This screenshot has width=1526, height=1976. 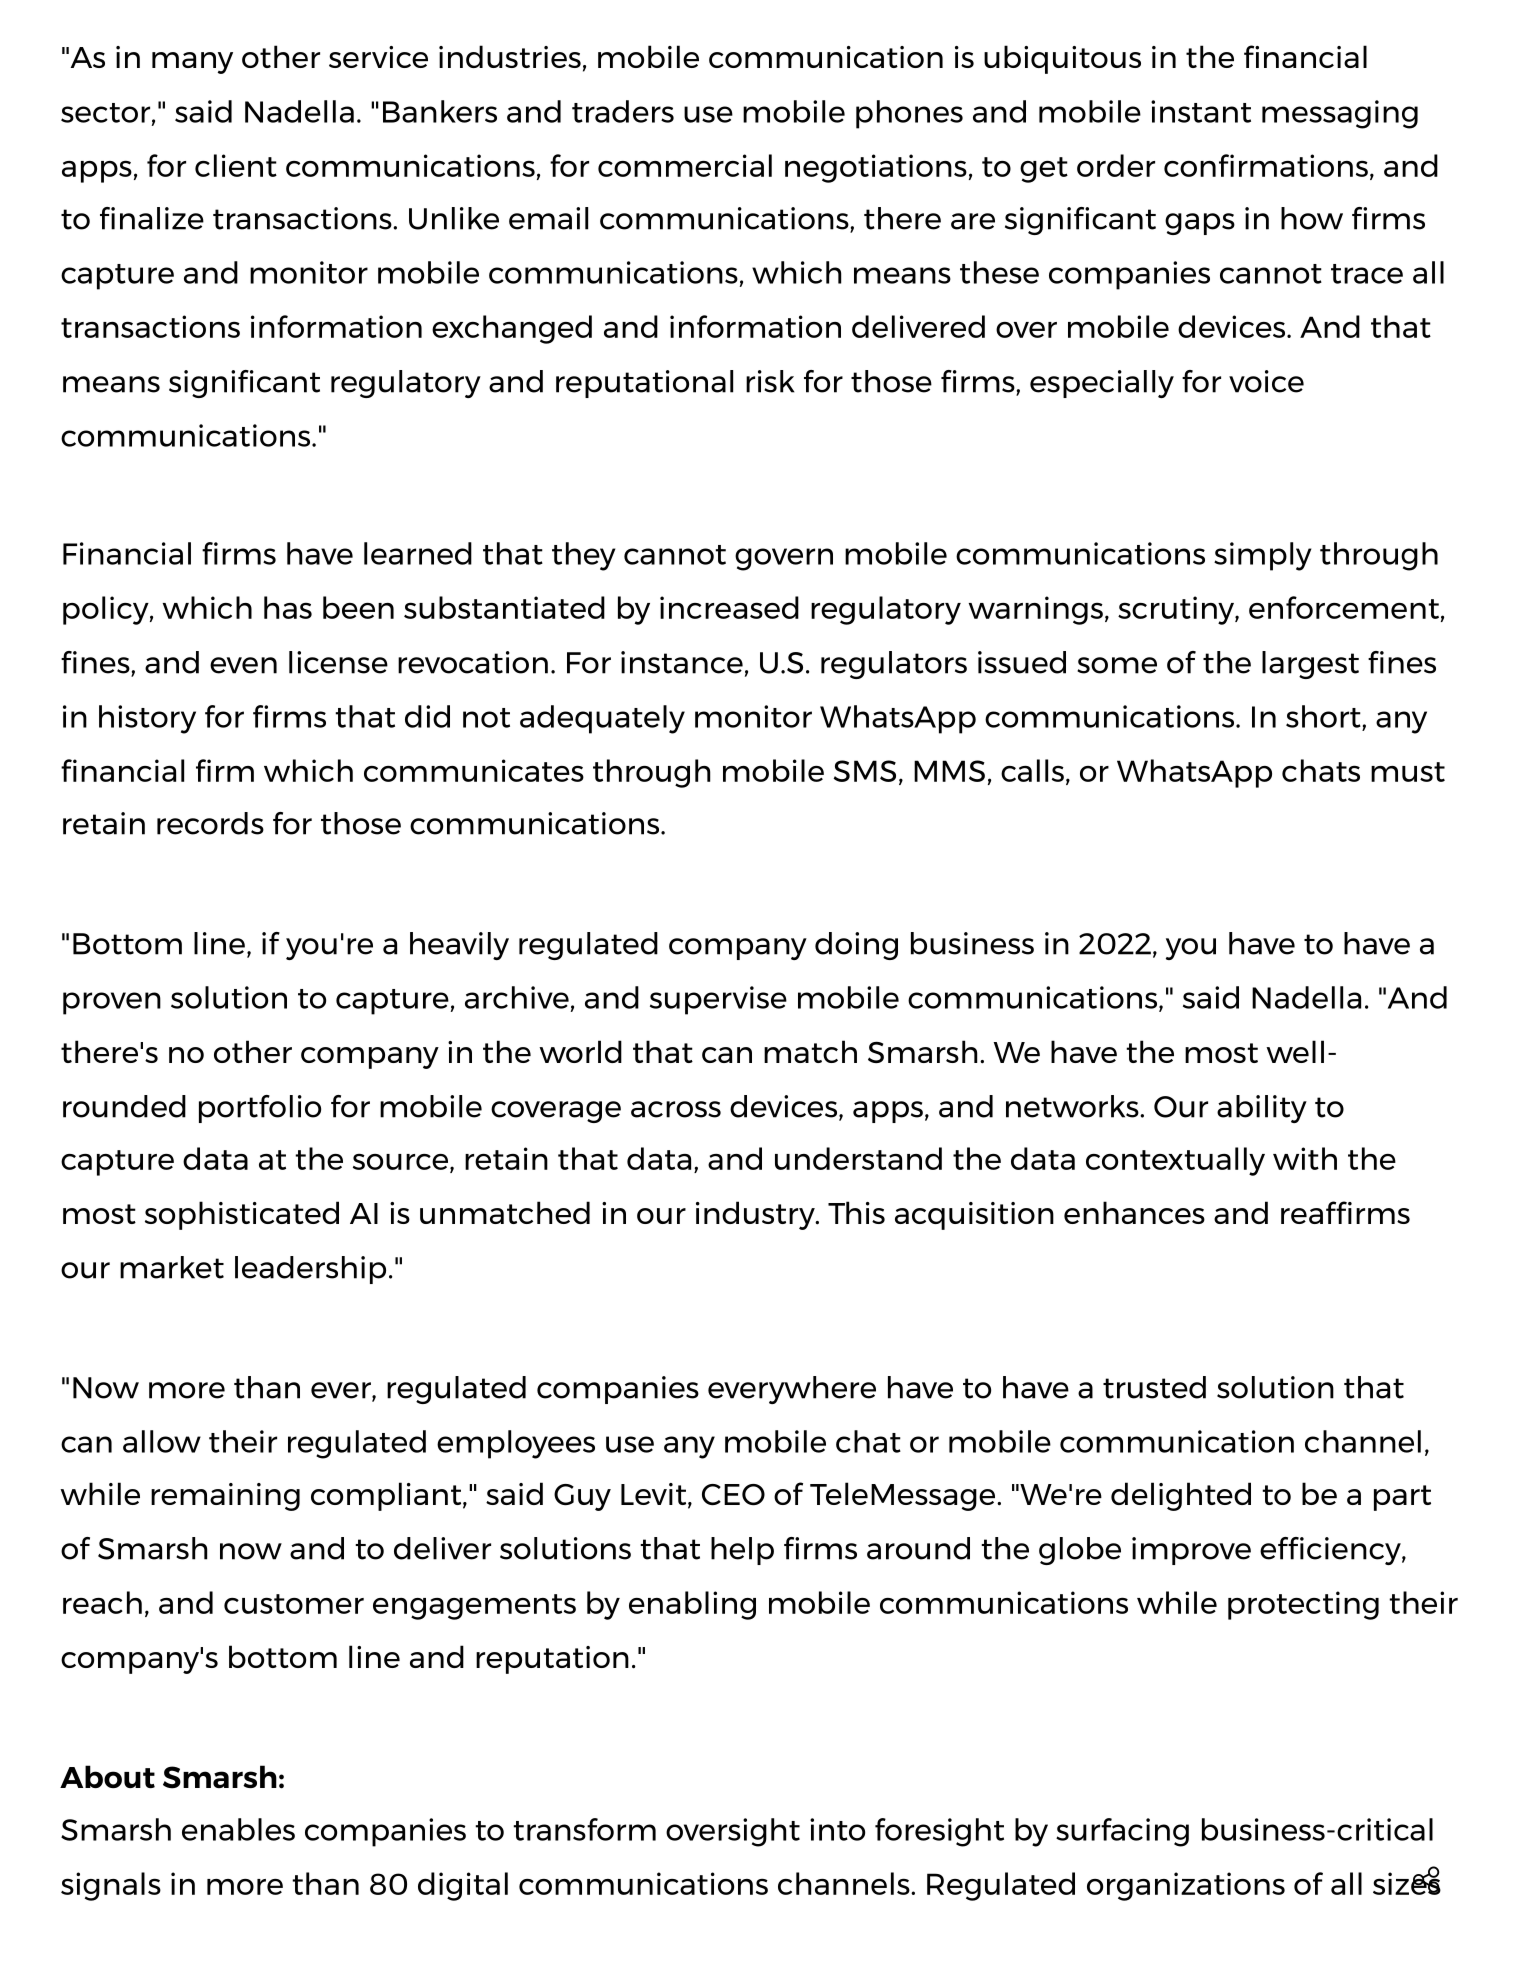 I want to click on CEO, so click(x=733, y=1494).
